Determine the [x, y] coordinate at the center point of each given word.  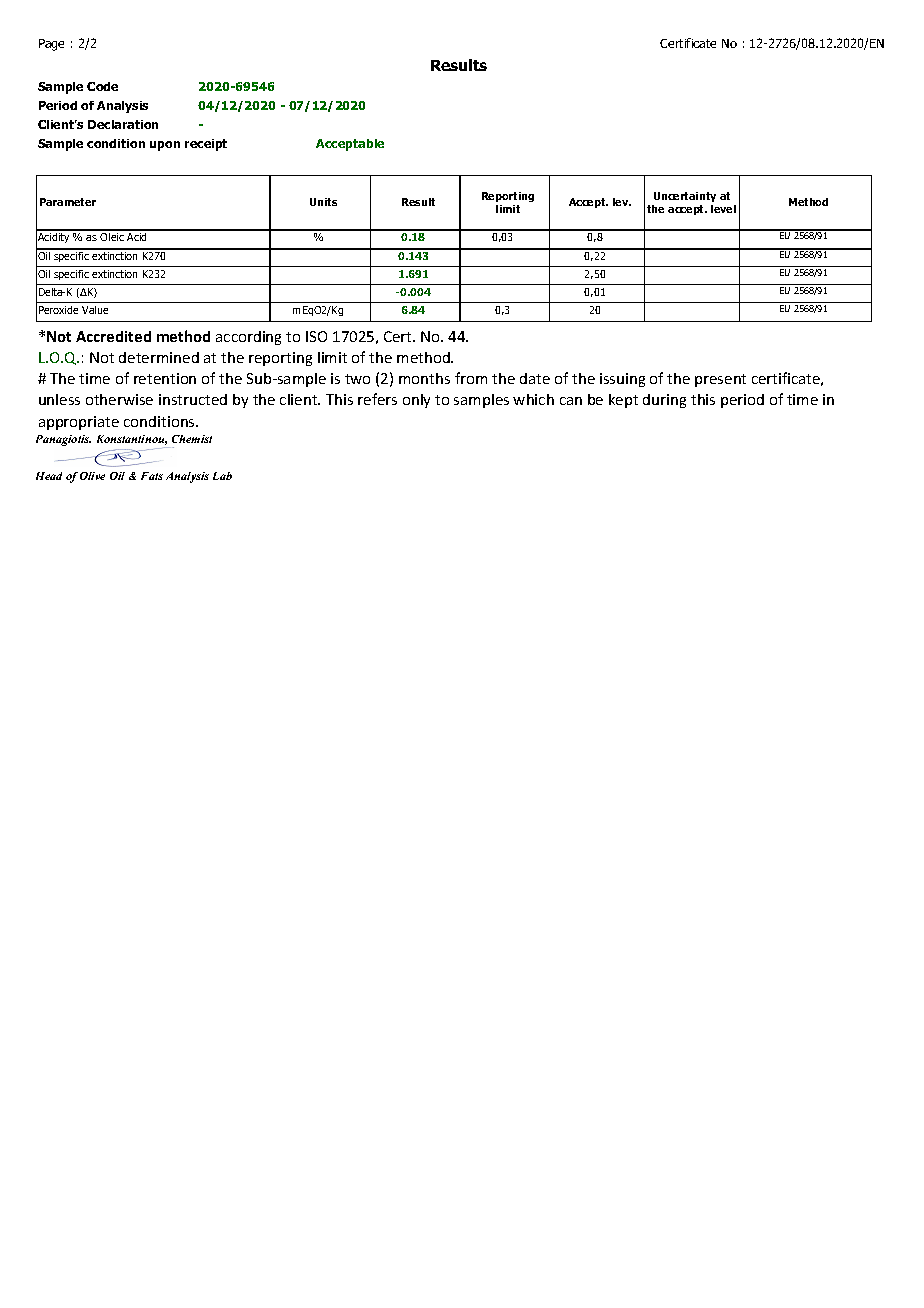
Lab [222, 476]
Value [95, 310]
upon [165, 146]
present [720, 380]
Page [51, 45]
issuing [622, 380]
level [723, 209]
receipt [206, 145]
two [357, 379]
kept [623, 401]
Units [323, 202]
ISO [316, 336]
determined [159, 357]
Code [102, 86]
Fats [152, 476]
